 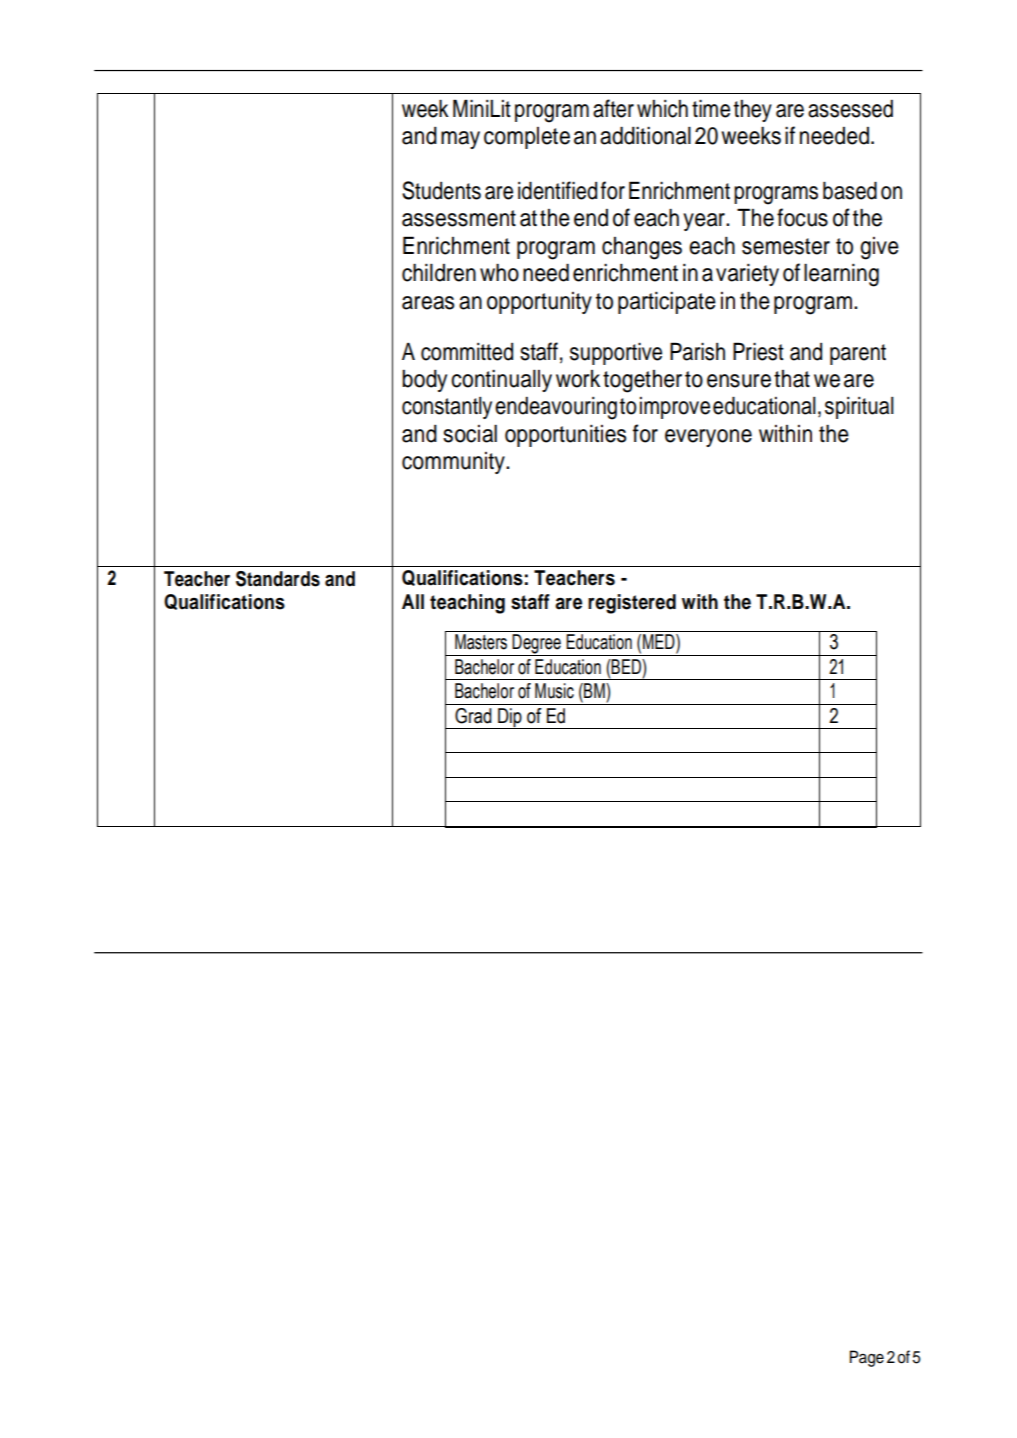 I want to click on opportunities, so click(x=566, y=436).
